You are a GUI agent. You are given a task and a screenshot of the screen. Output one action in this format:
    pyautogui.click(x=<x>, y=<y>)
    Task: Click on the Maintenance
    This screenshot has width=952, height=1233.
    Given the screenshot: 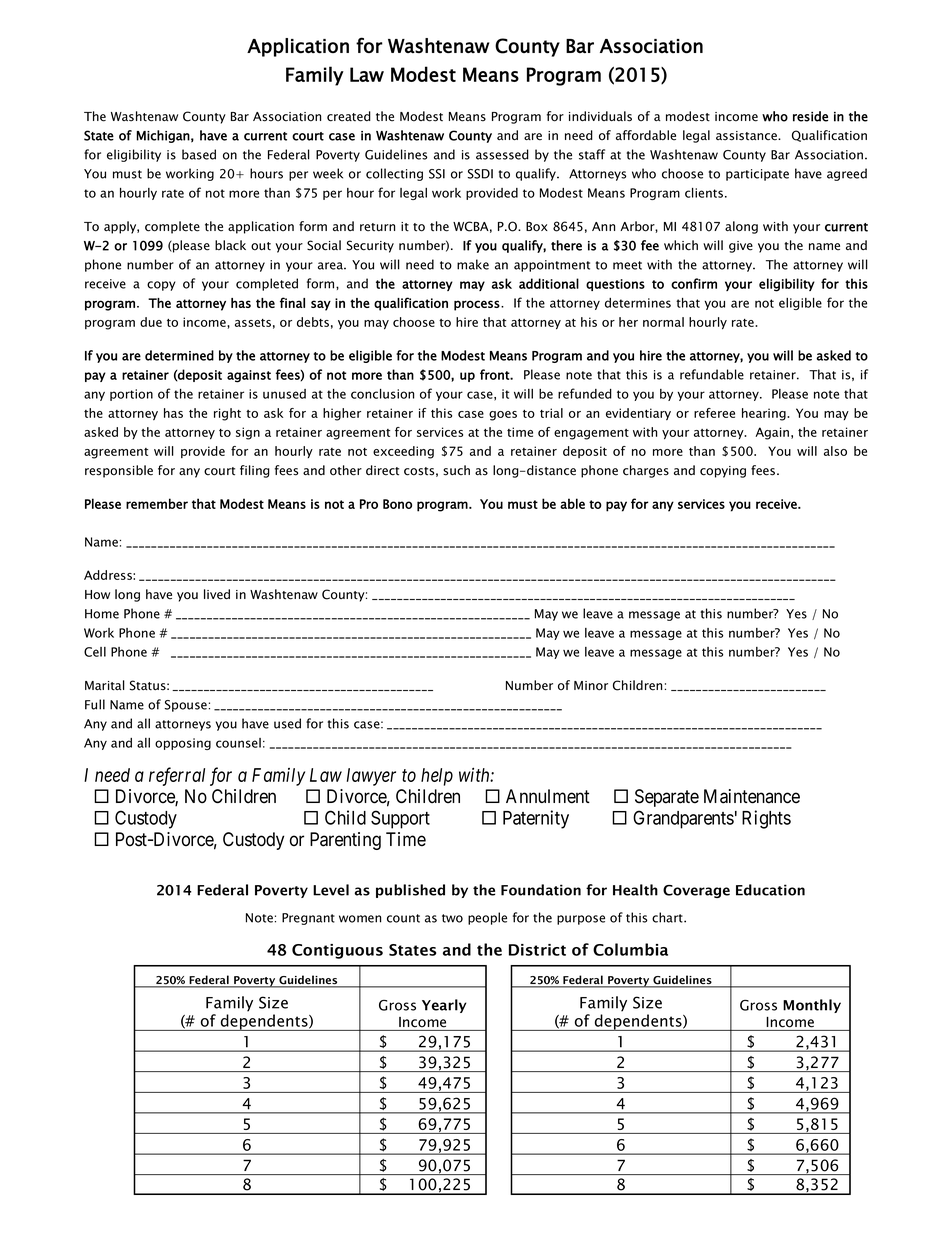 What is the action you would take?
    pyautogui.click(x=752, y=796)
